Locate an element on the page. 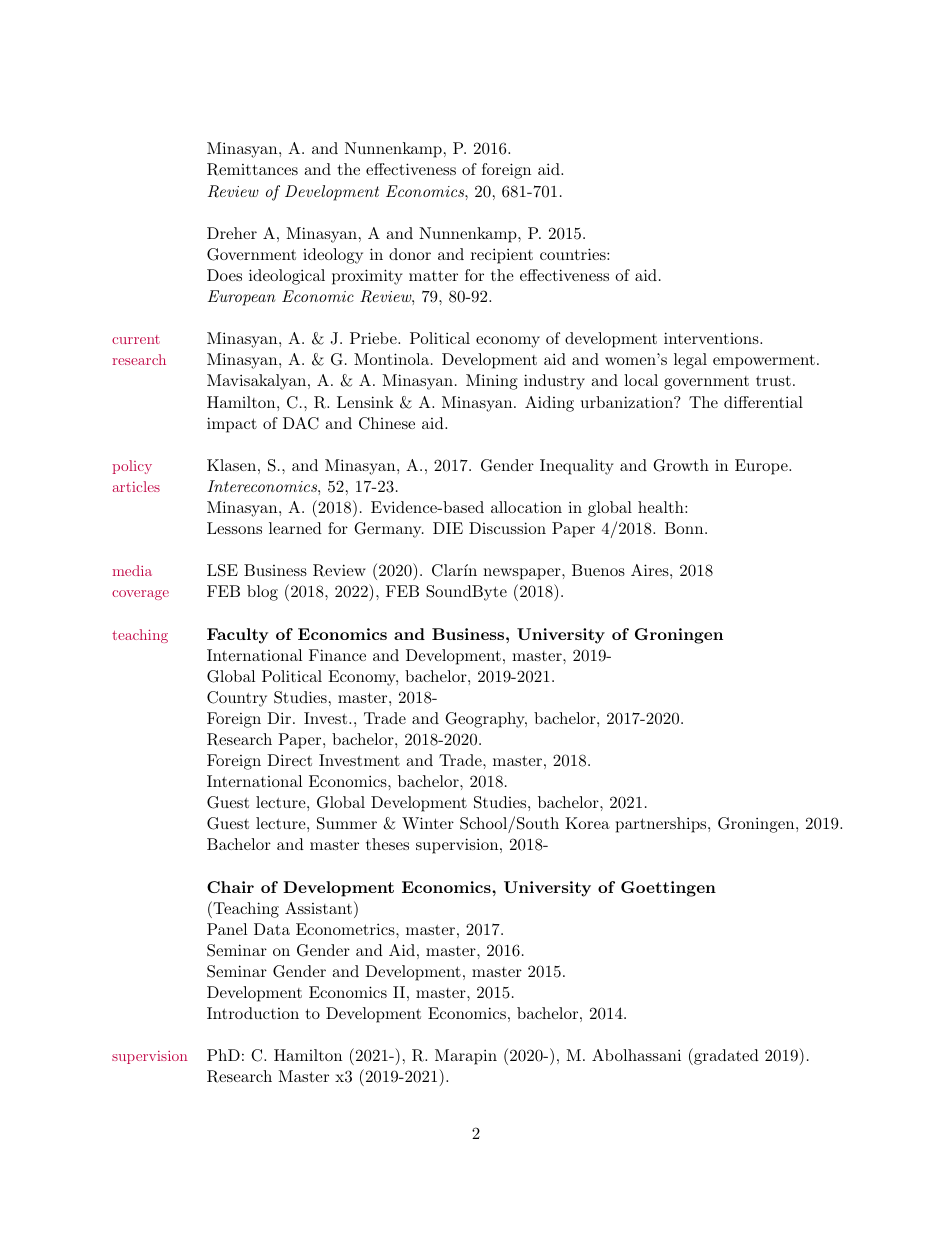 This image has height=1233, width=952. Remittances is located at coordinates (252, 169).
